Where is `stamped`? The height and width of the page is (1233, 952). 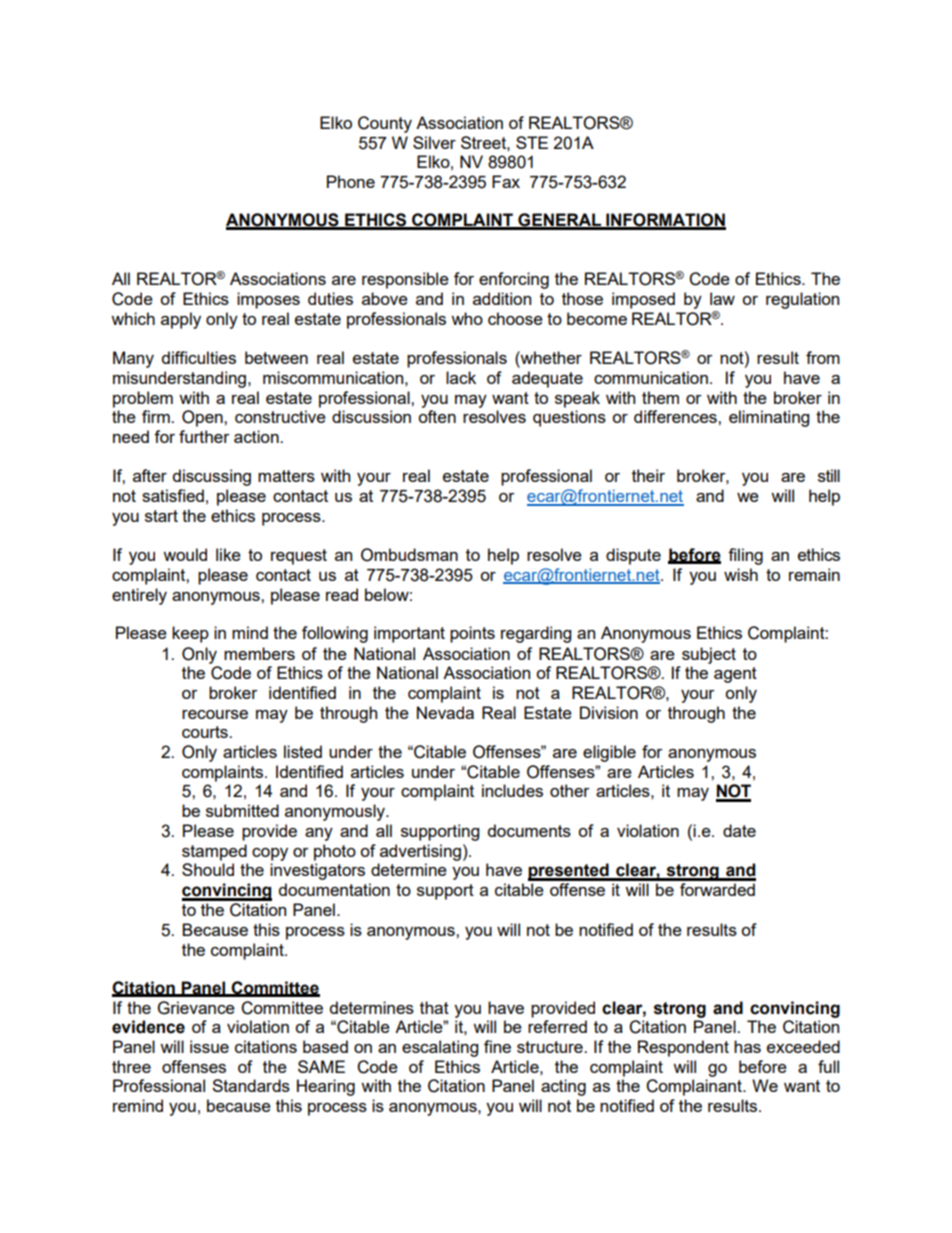
stamped is located at coordinates (214, 852).
